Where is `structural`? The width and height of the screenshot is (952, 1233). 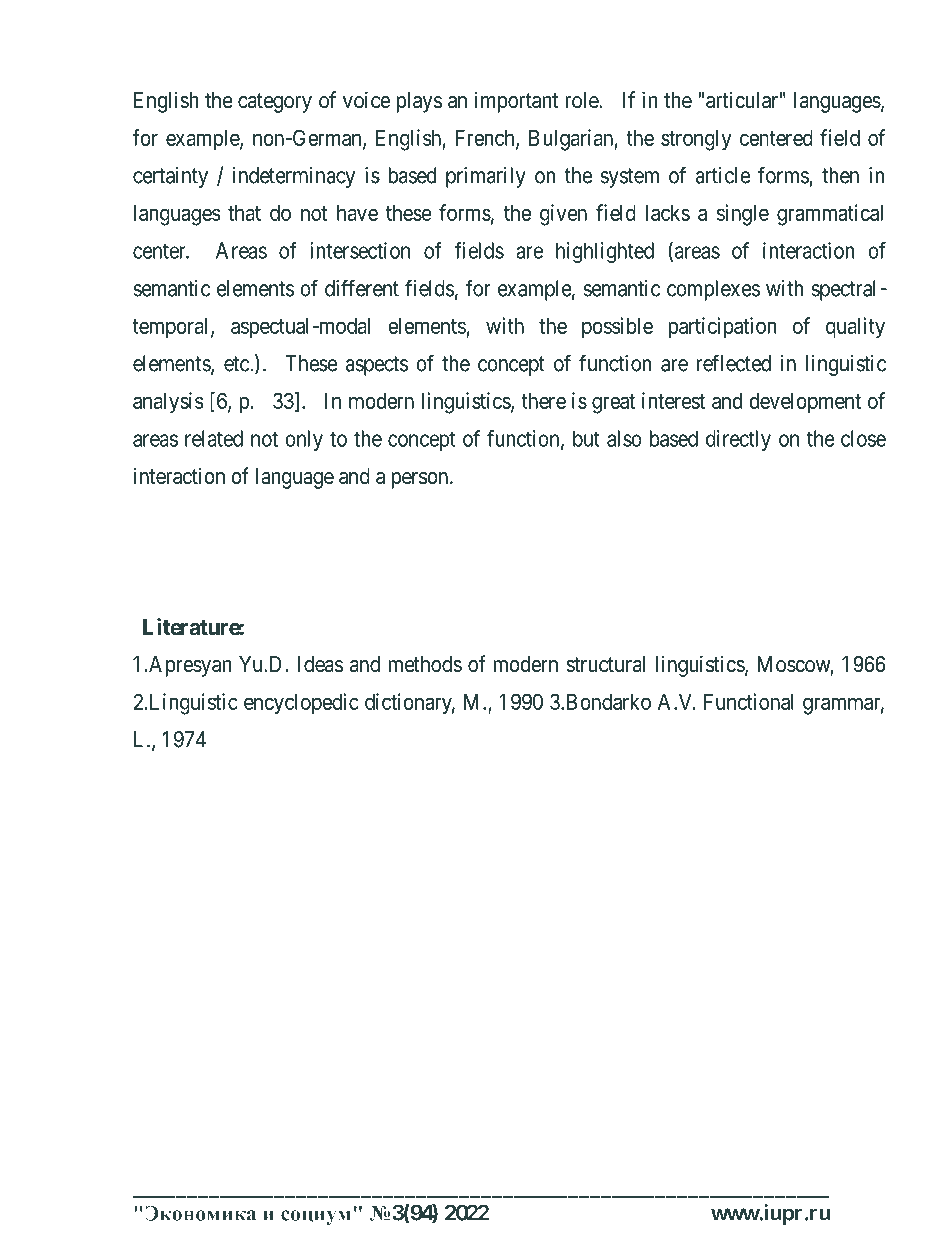 structural is located at coordinates (605, 664).
